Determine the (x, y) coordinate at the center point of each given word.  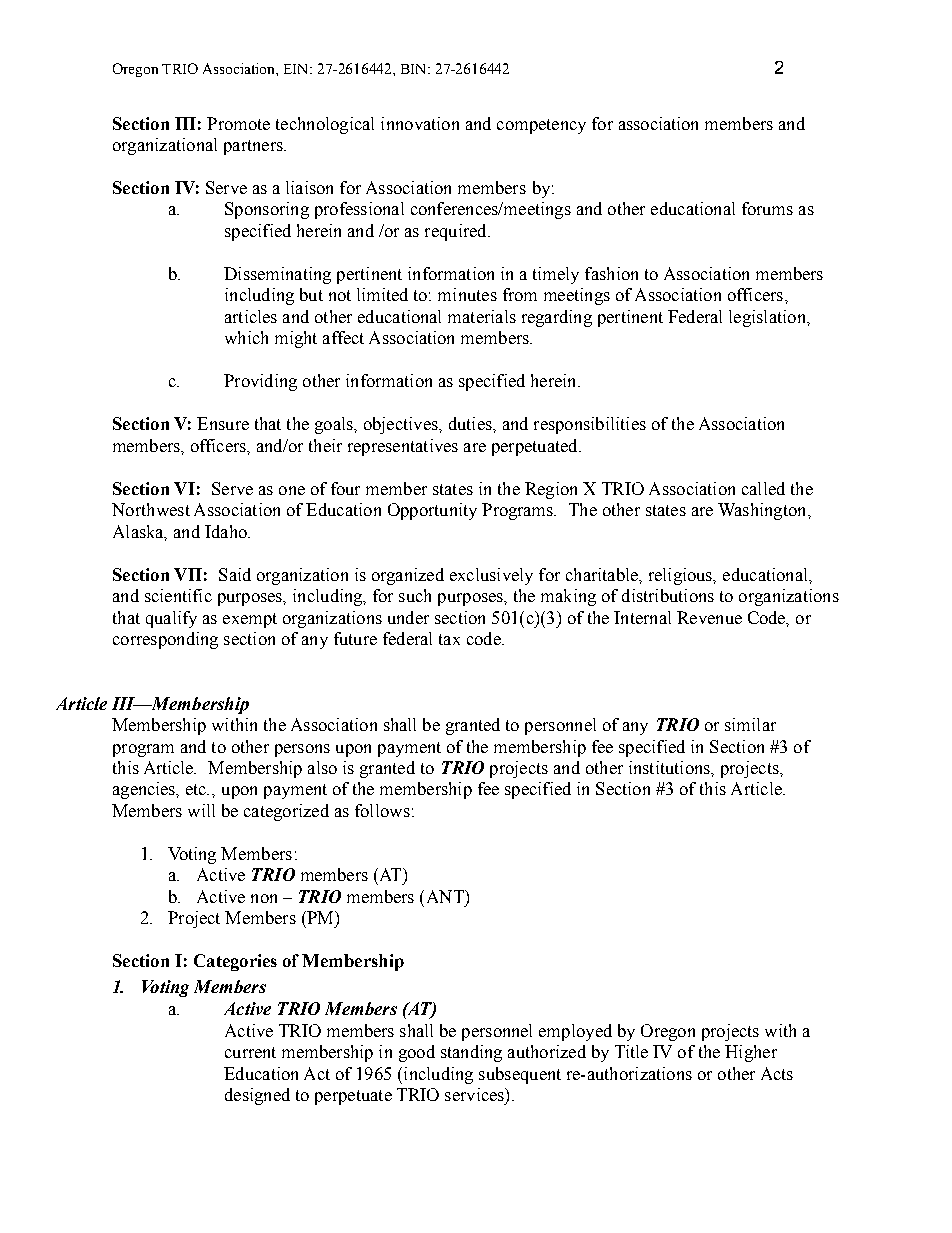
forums (767, 208)
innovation (420, 123)
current (250, 1052)
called (763, 488)
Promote (238, 123)
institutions (670, 767)
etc (197, 789)
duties (471, 423)
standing (471, 1053)
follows (382, 810)
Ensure (223, 423)
